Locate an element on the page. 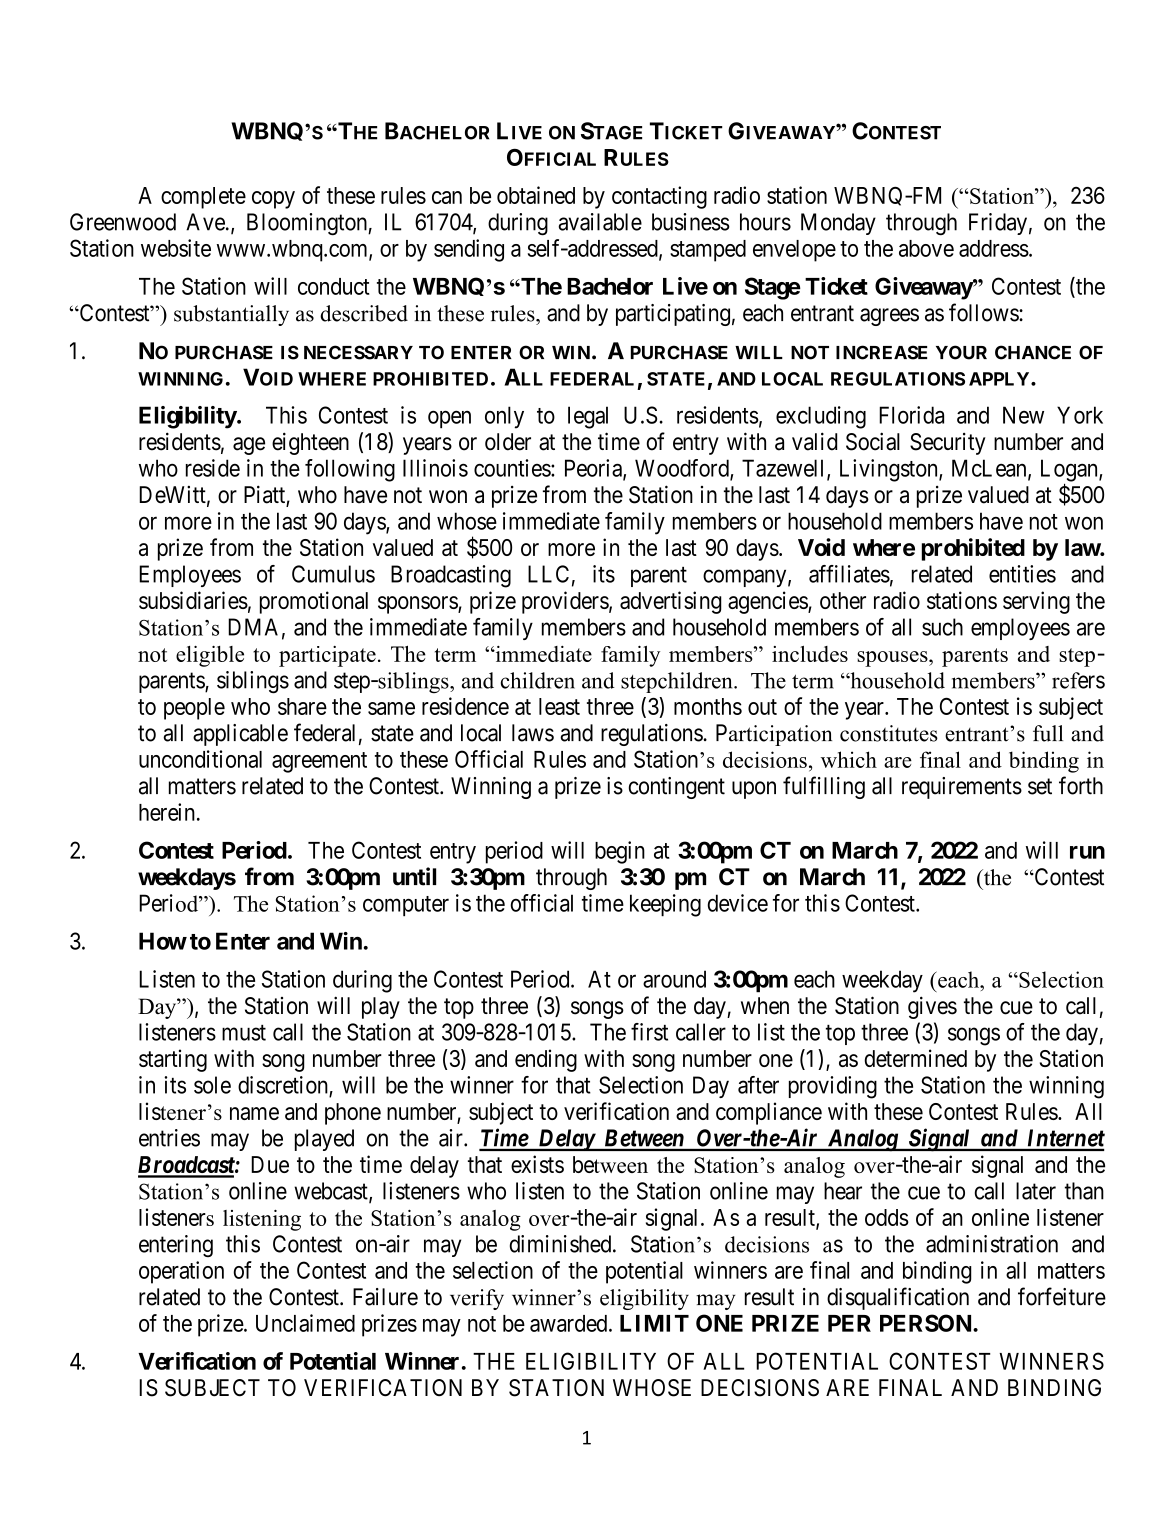 This image has height=1519, width=1173. gives is located at coordinates (932, 1007).
